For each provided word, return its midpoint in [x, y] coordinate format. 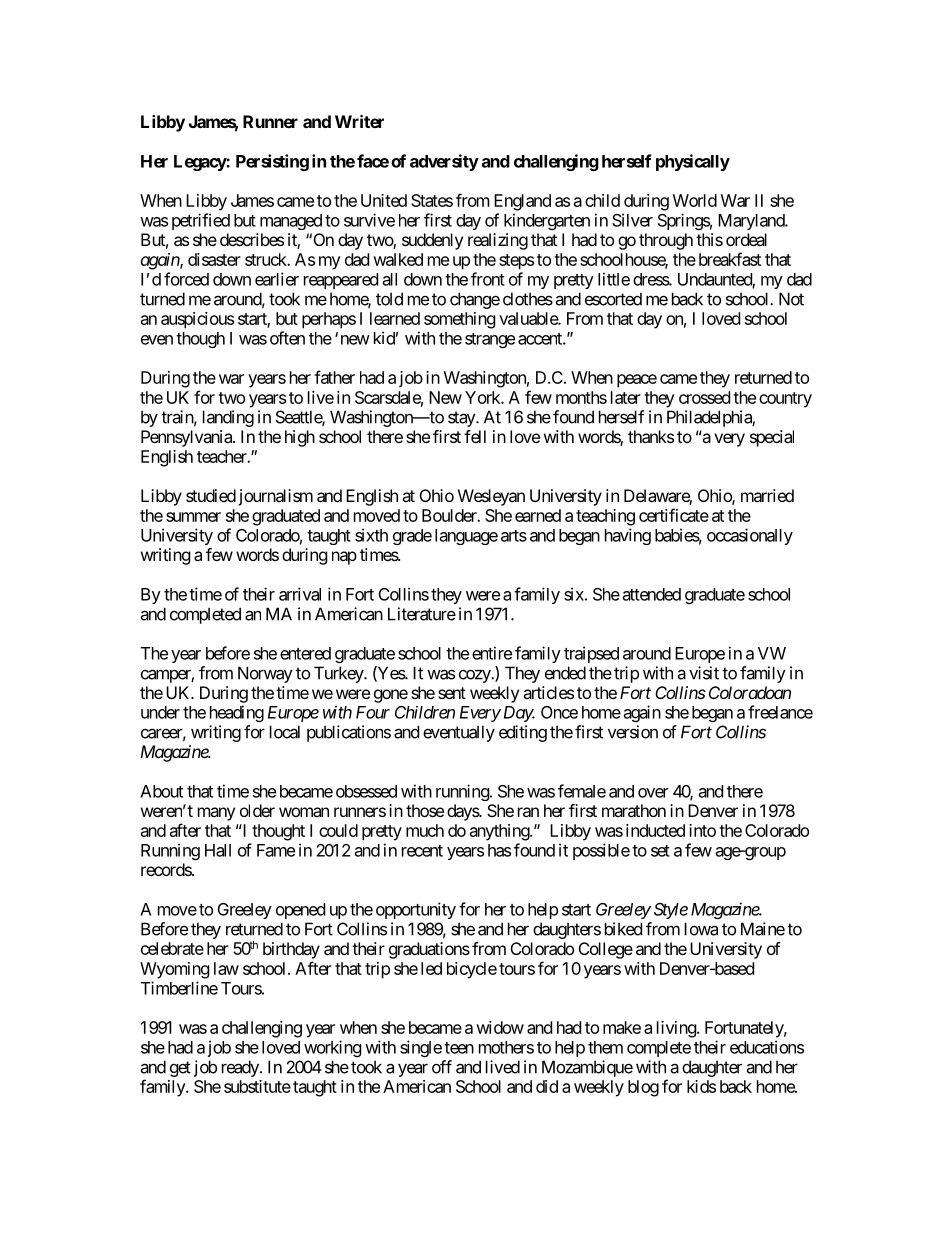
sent [452, 693]
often [287, 338]
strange [490, 340]
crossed [704, 397]
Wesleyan [491, 497]
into [702, 830]
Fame [276, 850]
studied [211, 495]
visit [704, 673]
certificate [674, 515]
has [499, 850]
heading [237, 713]
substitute [257, 1086]
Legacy [200, 163]
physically [693, 162]
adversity [444, 162]
